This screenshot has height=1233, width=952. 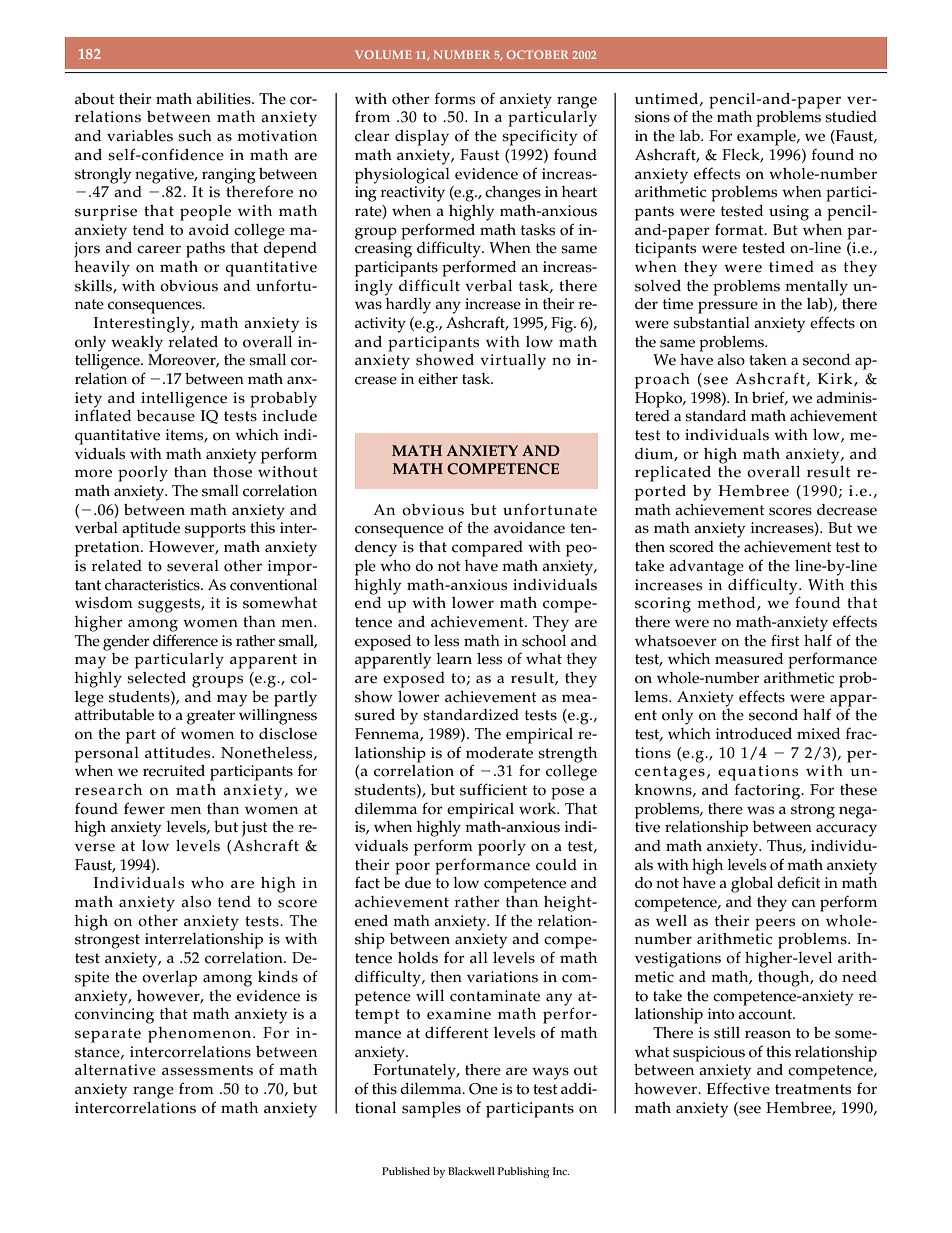 I want to click on treatments, so click(x=813, y=1089).
